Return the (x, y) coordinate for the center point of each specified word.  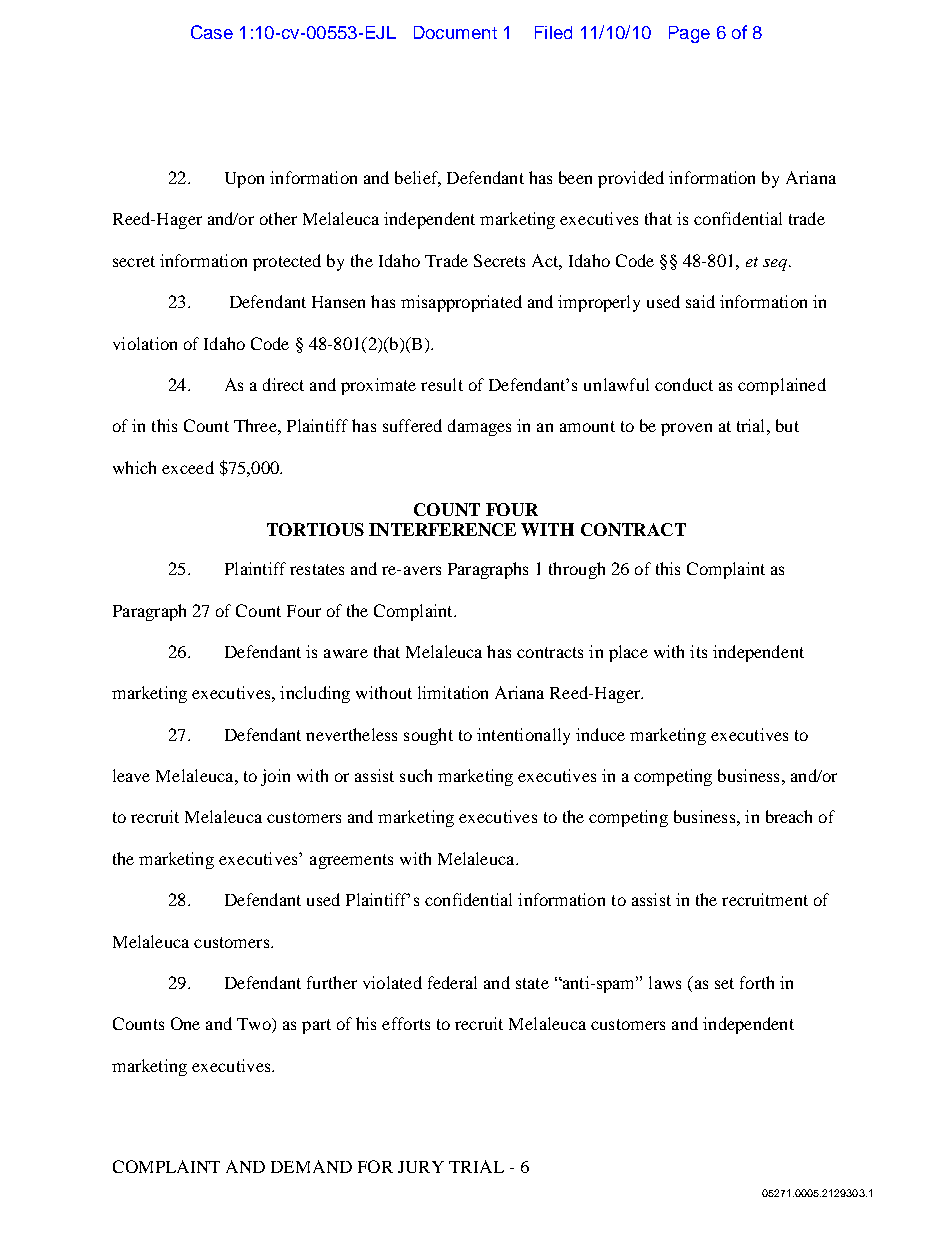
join (275, 777)
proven (686, 429)
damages (479, 427)
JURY (421, 1167)
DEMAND (311, 1166)
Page (689, 34)
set (724, 983)
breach (789, 816)
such (416, 775)
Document (455, 32)
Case (212, 32)
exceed (188, 467)
